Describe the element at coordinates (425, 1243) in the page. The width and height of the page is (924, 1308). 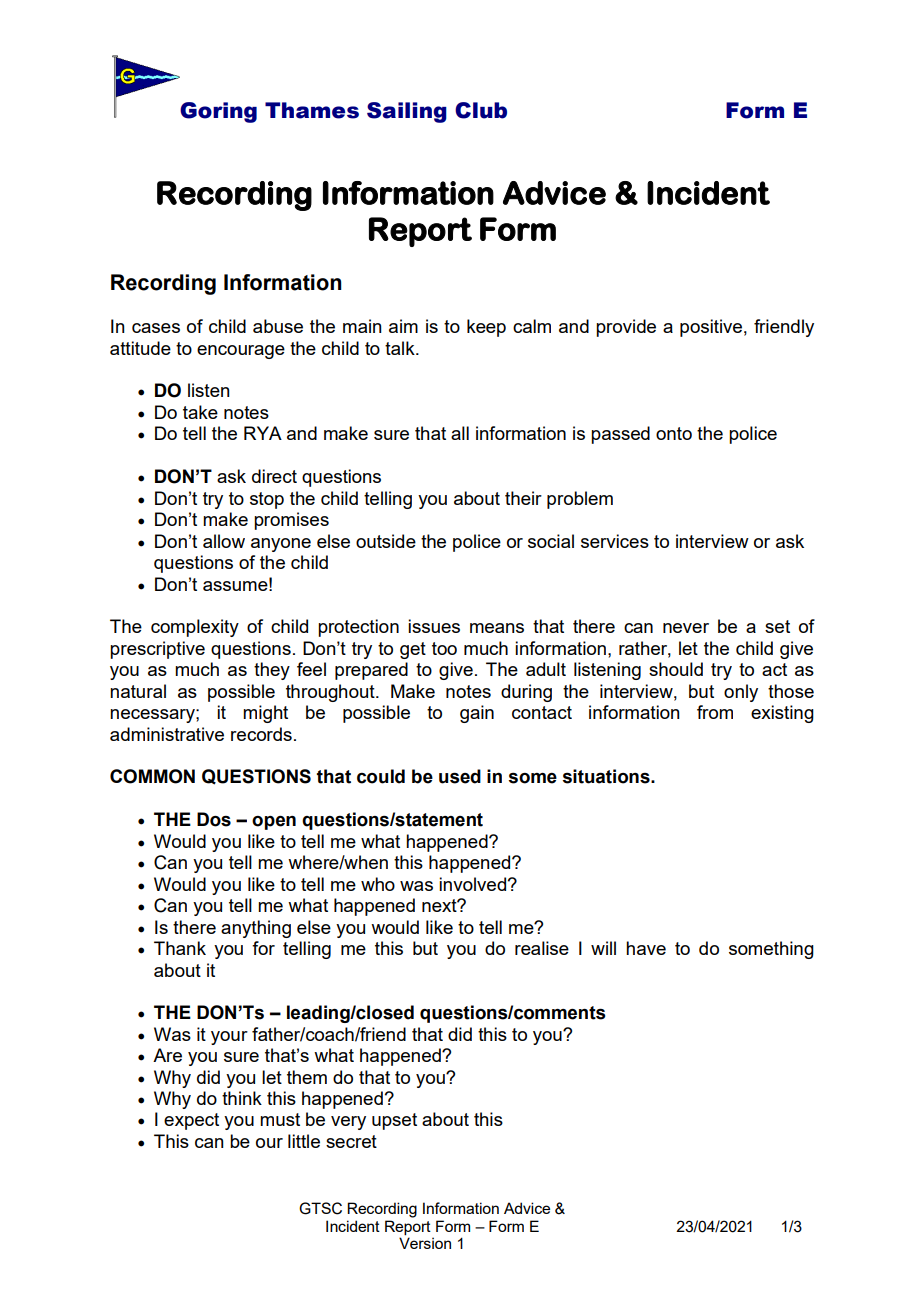
I see `Version` at that location.
